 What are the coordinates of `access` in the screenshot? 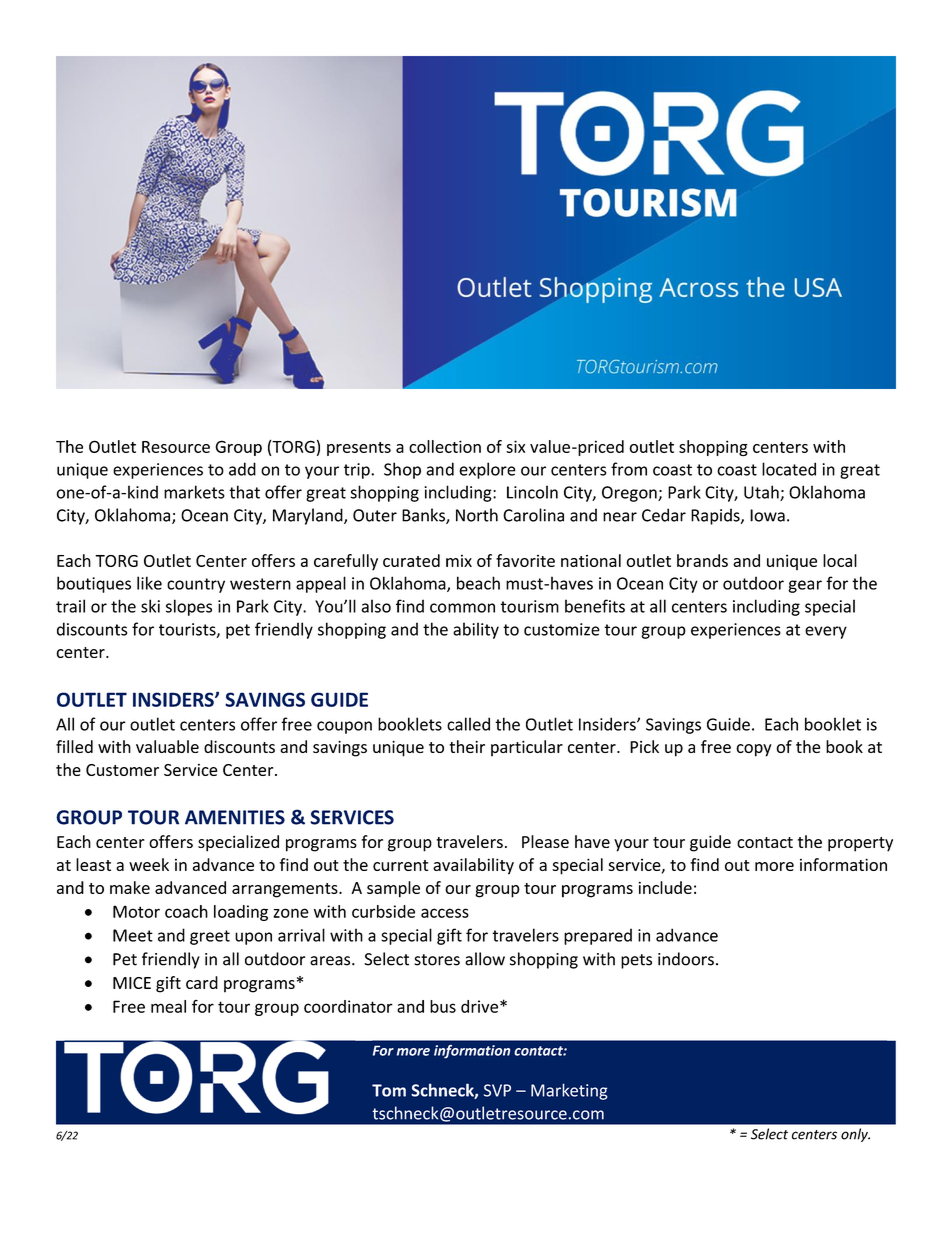 It's located at (445, 913).
